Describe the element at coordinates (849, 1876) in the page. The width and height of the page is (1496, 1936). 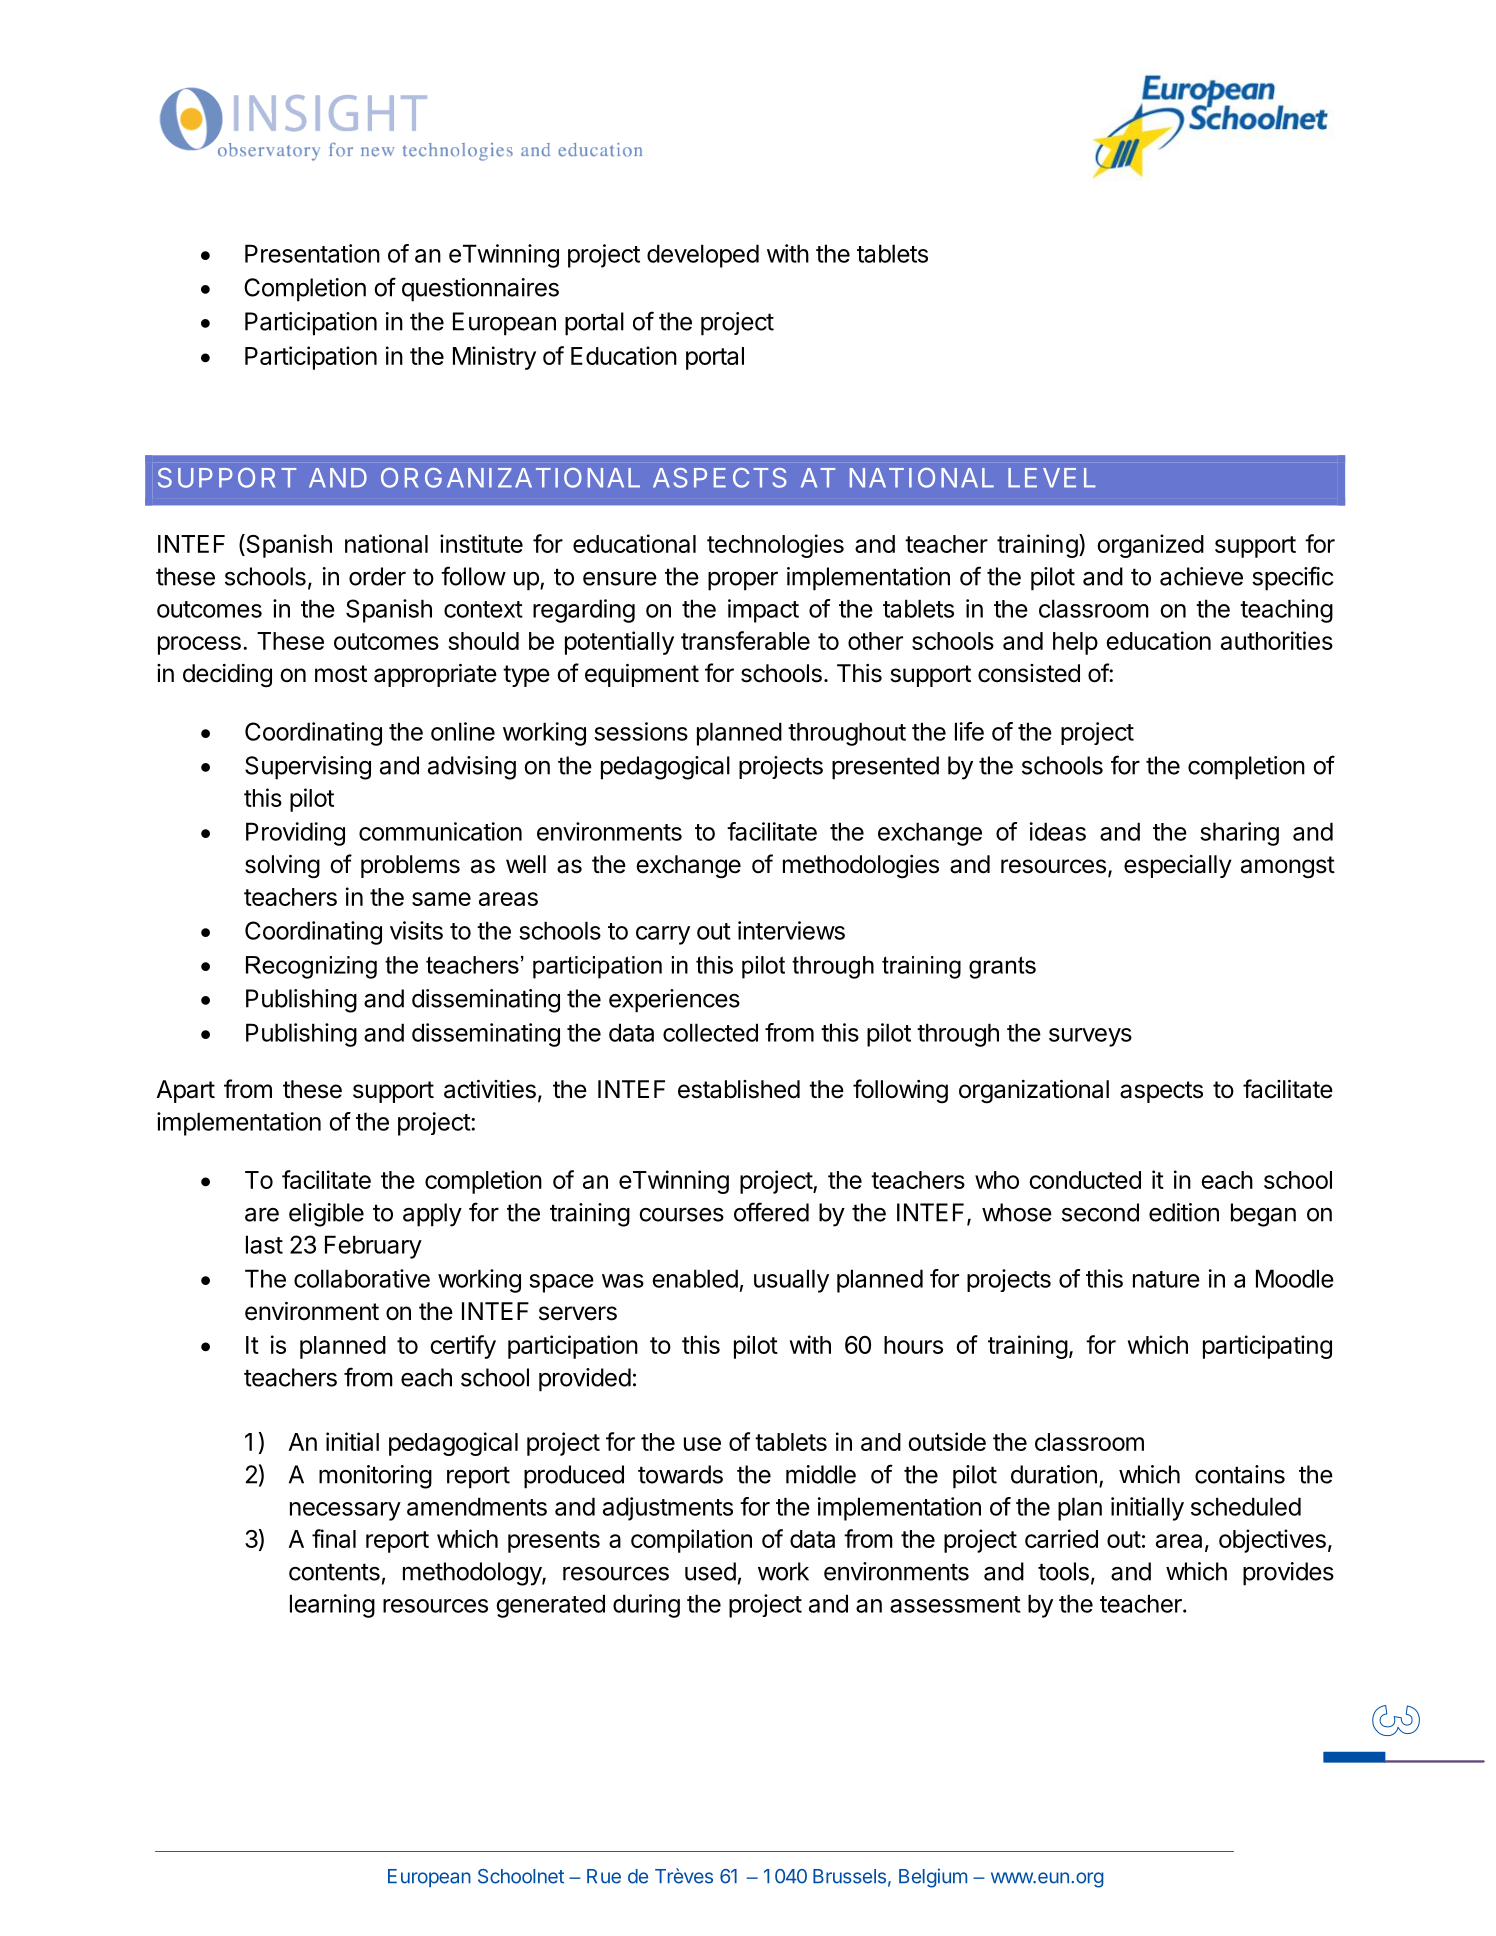
I see `Brussels` at that location.
